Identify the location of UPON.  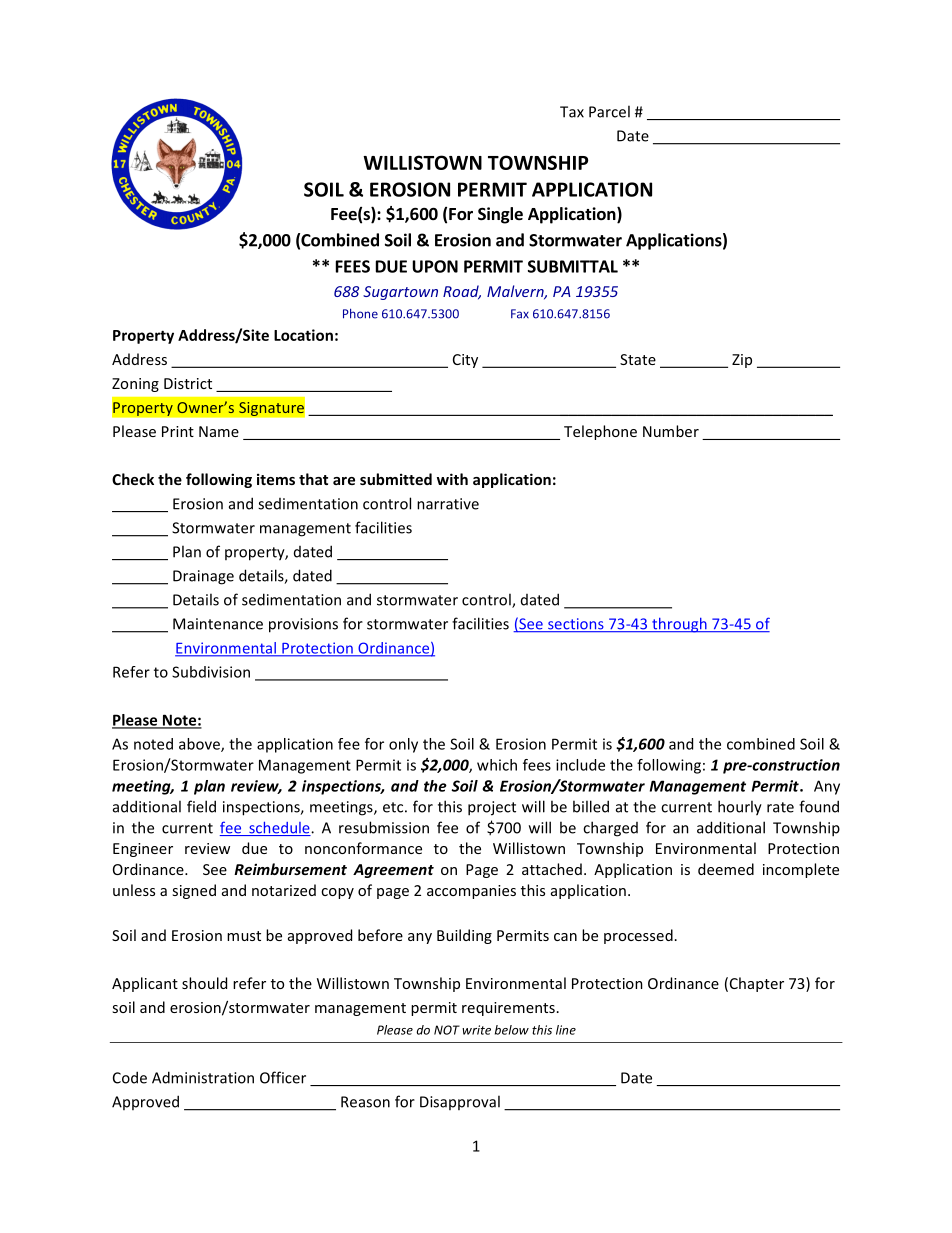
(435, 266).
